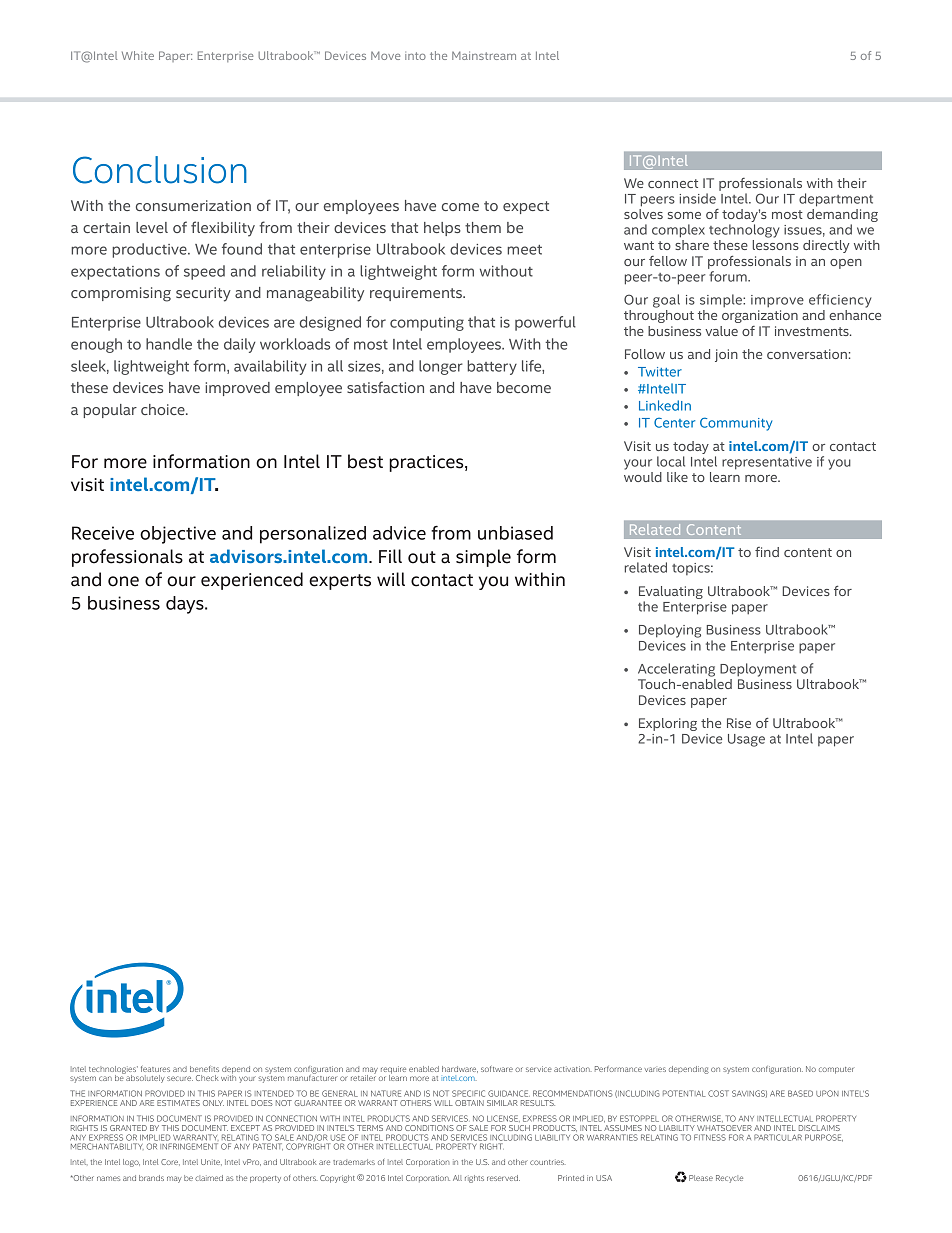  I want to click on INFRINGEMENT, so click(189, 1146).
